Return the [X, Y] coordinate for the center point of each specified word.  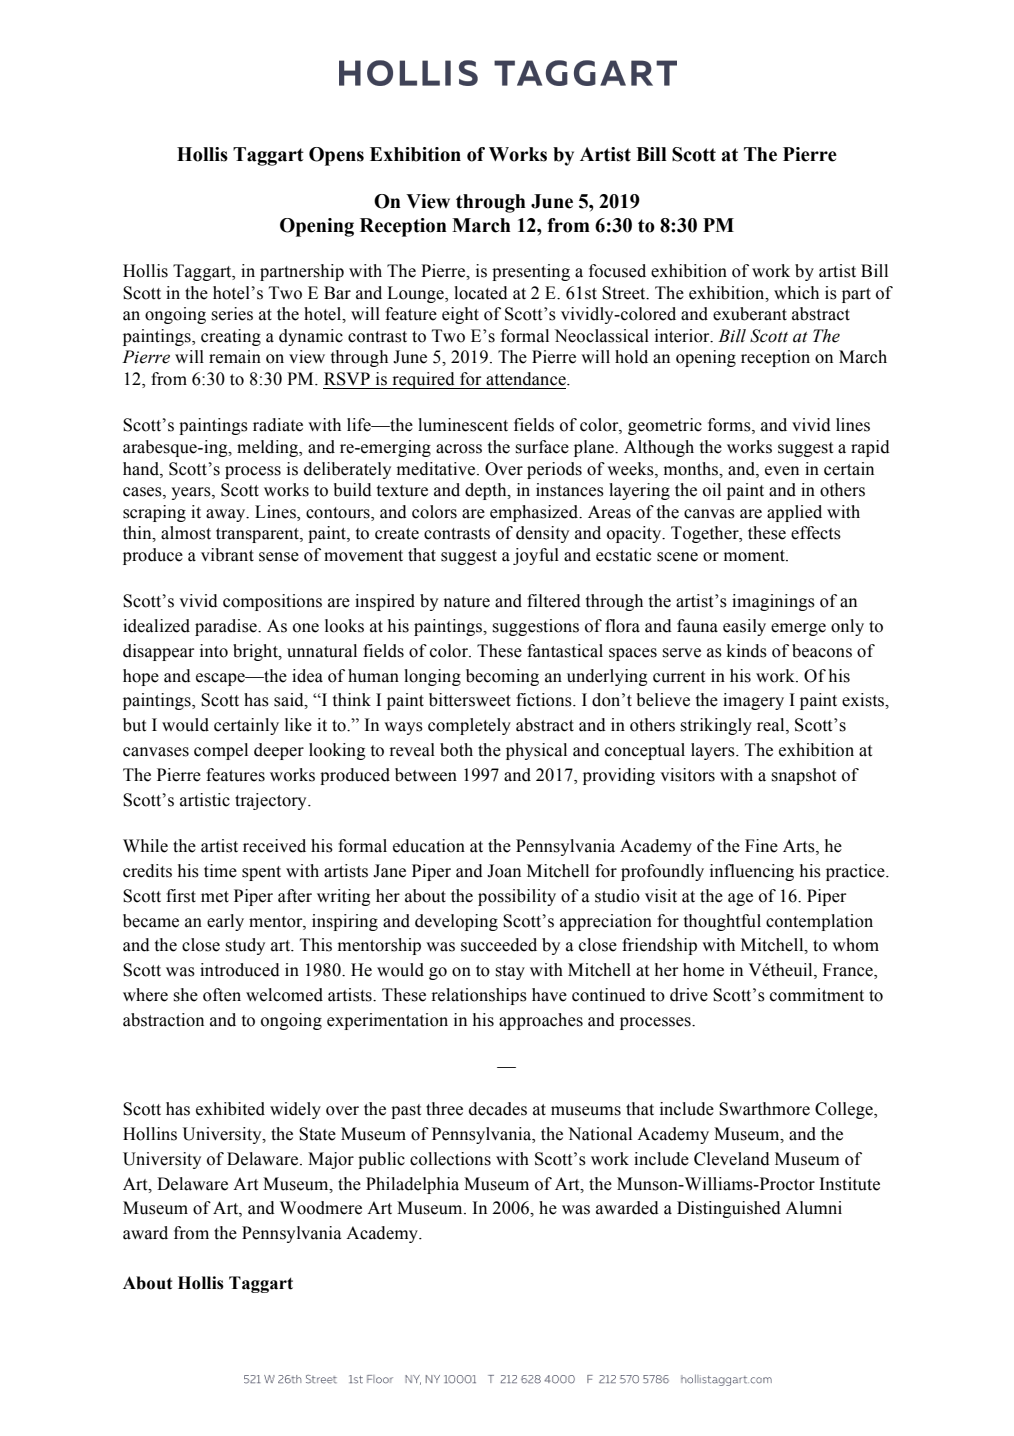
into [214, 651]
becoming [502, 677]
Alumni [813, 1208]
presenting [531, 272]
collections [450, 1159]
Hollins [150, 1134]
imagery [753, 701]
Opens [336, 156]
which [796, 293]
